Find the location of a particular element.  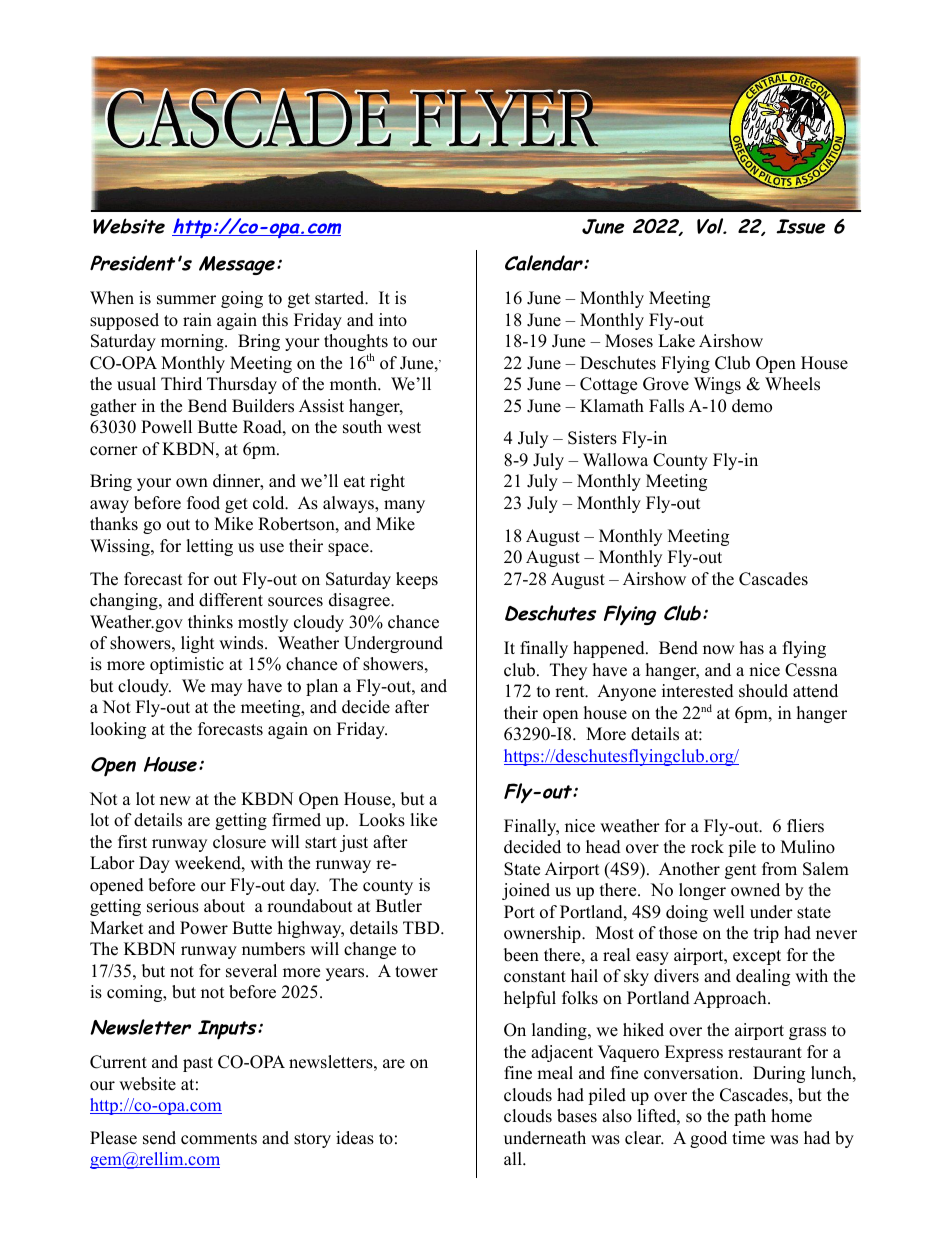

should is located at coordinates (763, 691).
